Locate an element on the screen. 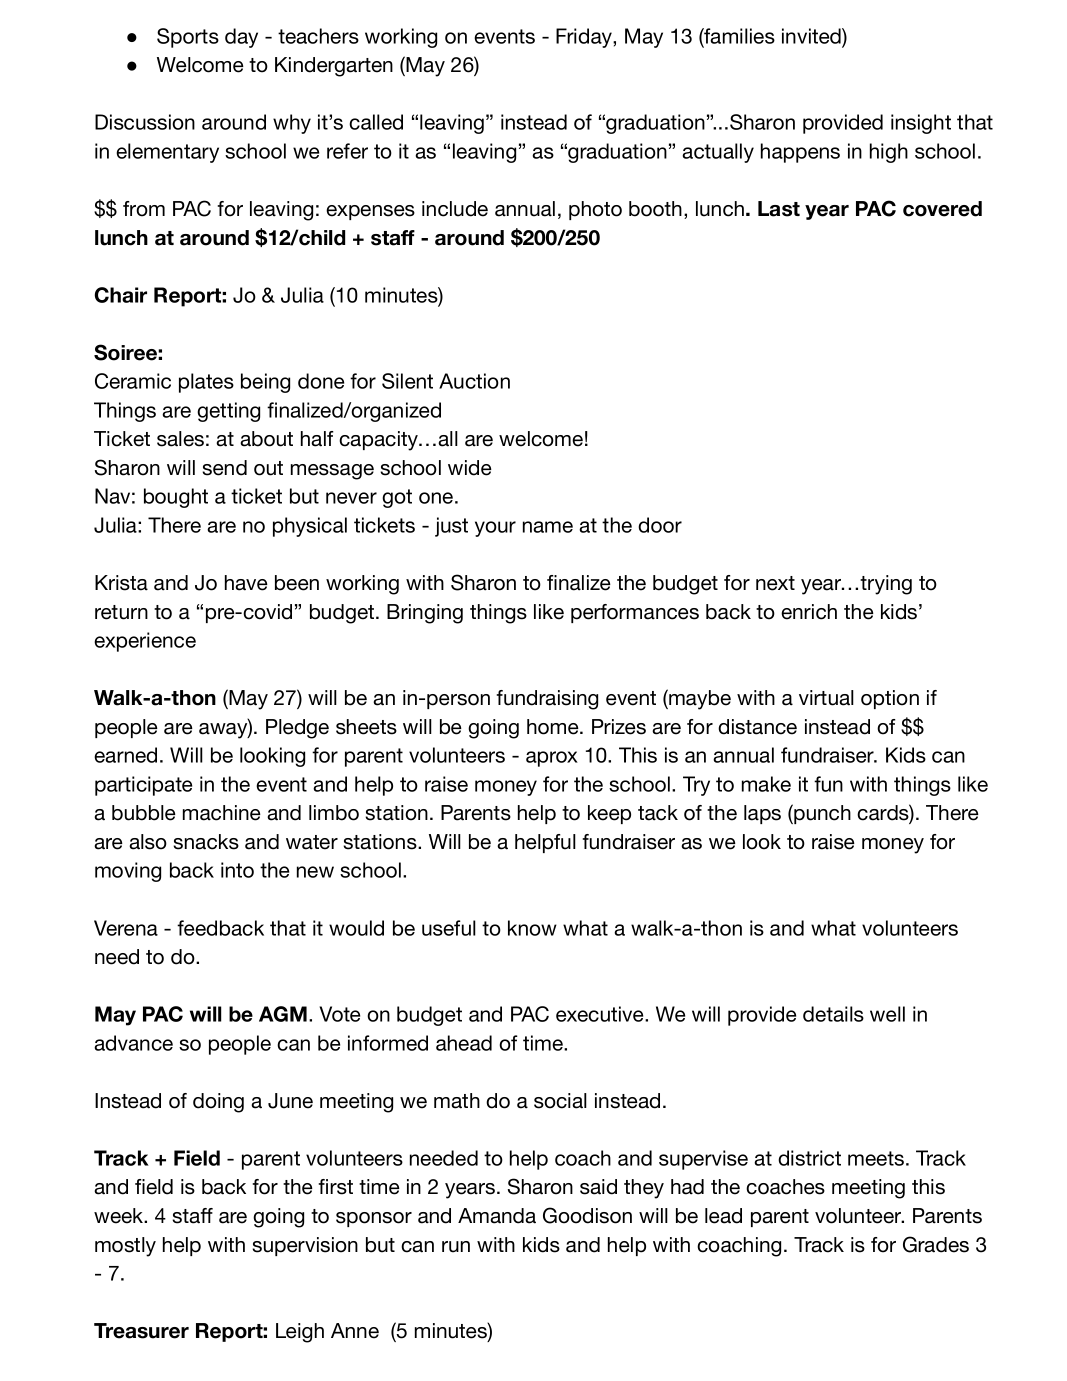 The height and width of the screenshot is (1381, 1067). invited is located at coordinates (812, 36).
